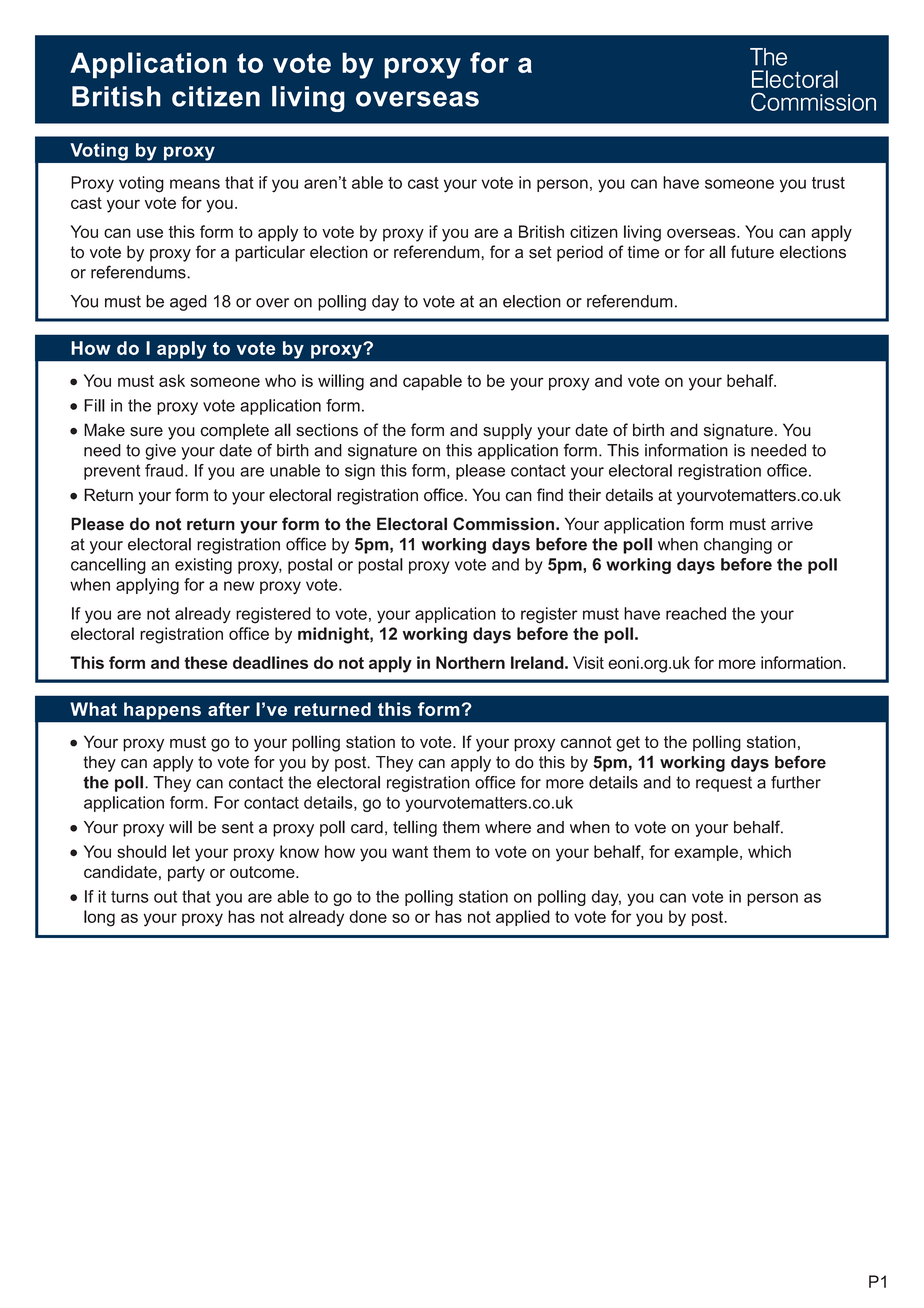  What do you see at coordinates (540, 252) in the page?
I see `set` at bounding box center [540, 252].
